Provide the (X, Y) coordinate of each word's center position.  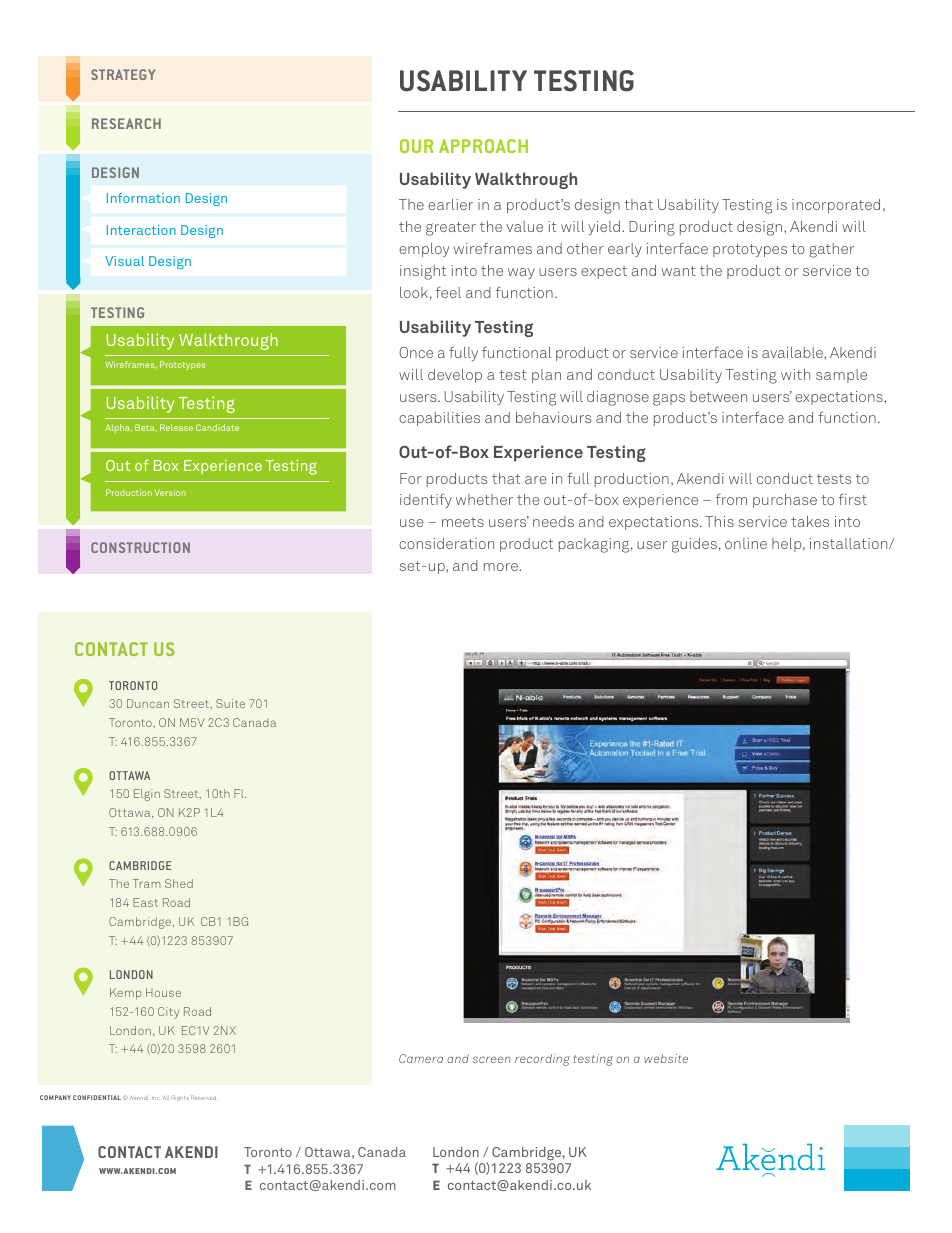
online (746, 543)
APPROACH (483, 146)
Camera (421, 1058)
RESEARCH (126, 123)
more (502, 567)
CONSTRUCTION (140, 547)
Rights (180, 1098)
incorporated (836, 206)
